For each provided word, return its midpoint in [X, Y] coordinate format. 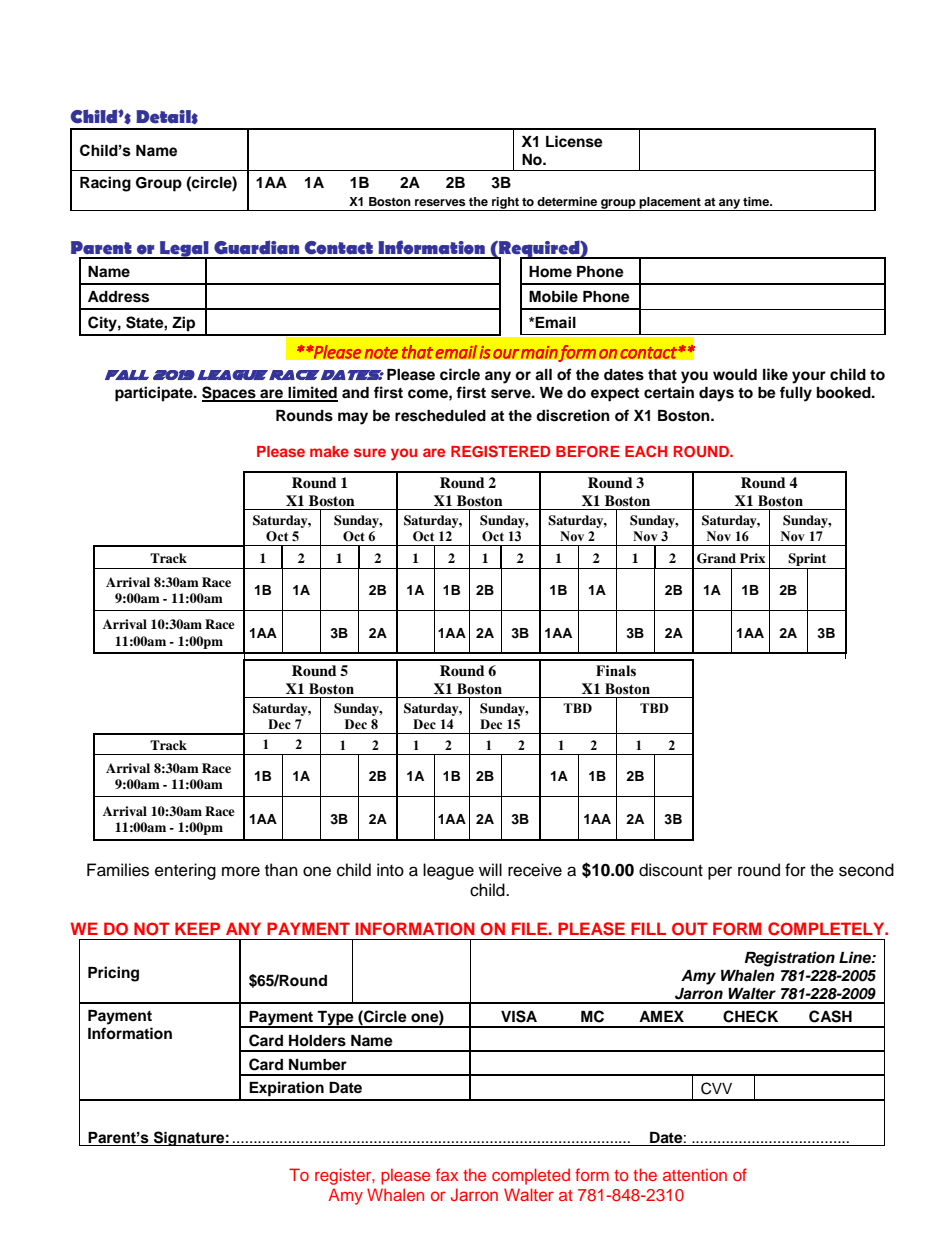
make [329, 451]
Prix [752, 558]
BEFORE [588, 452]
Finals [616, 671]
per [720, 873]
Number [318, 1065]
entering [185, 871]
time [757, 201]
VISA [519, 1016]
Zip [183, 324]
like [775, 374]
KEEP [197, 928]
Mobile [553, 296]
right [505, 204]
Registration [790, 959]
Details [167, 117]
